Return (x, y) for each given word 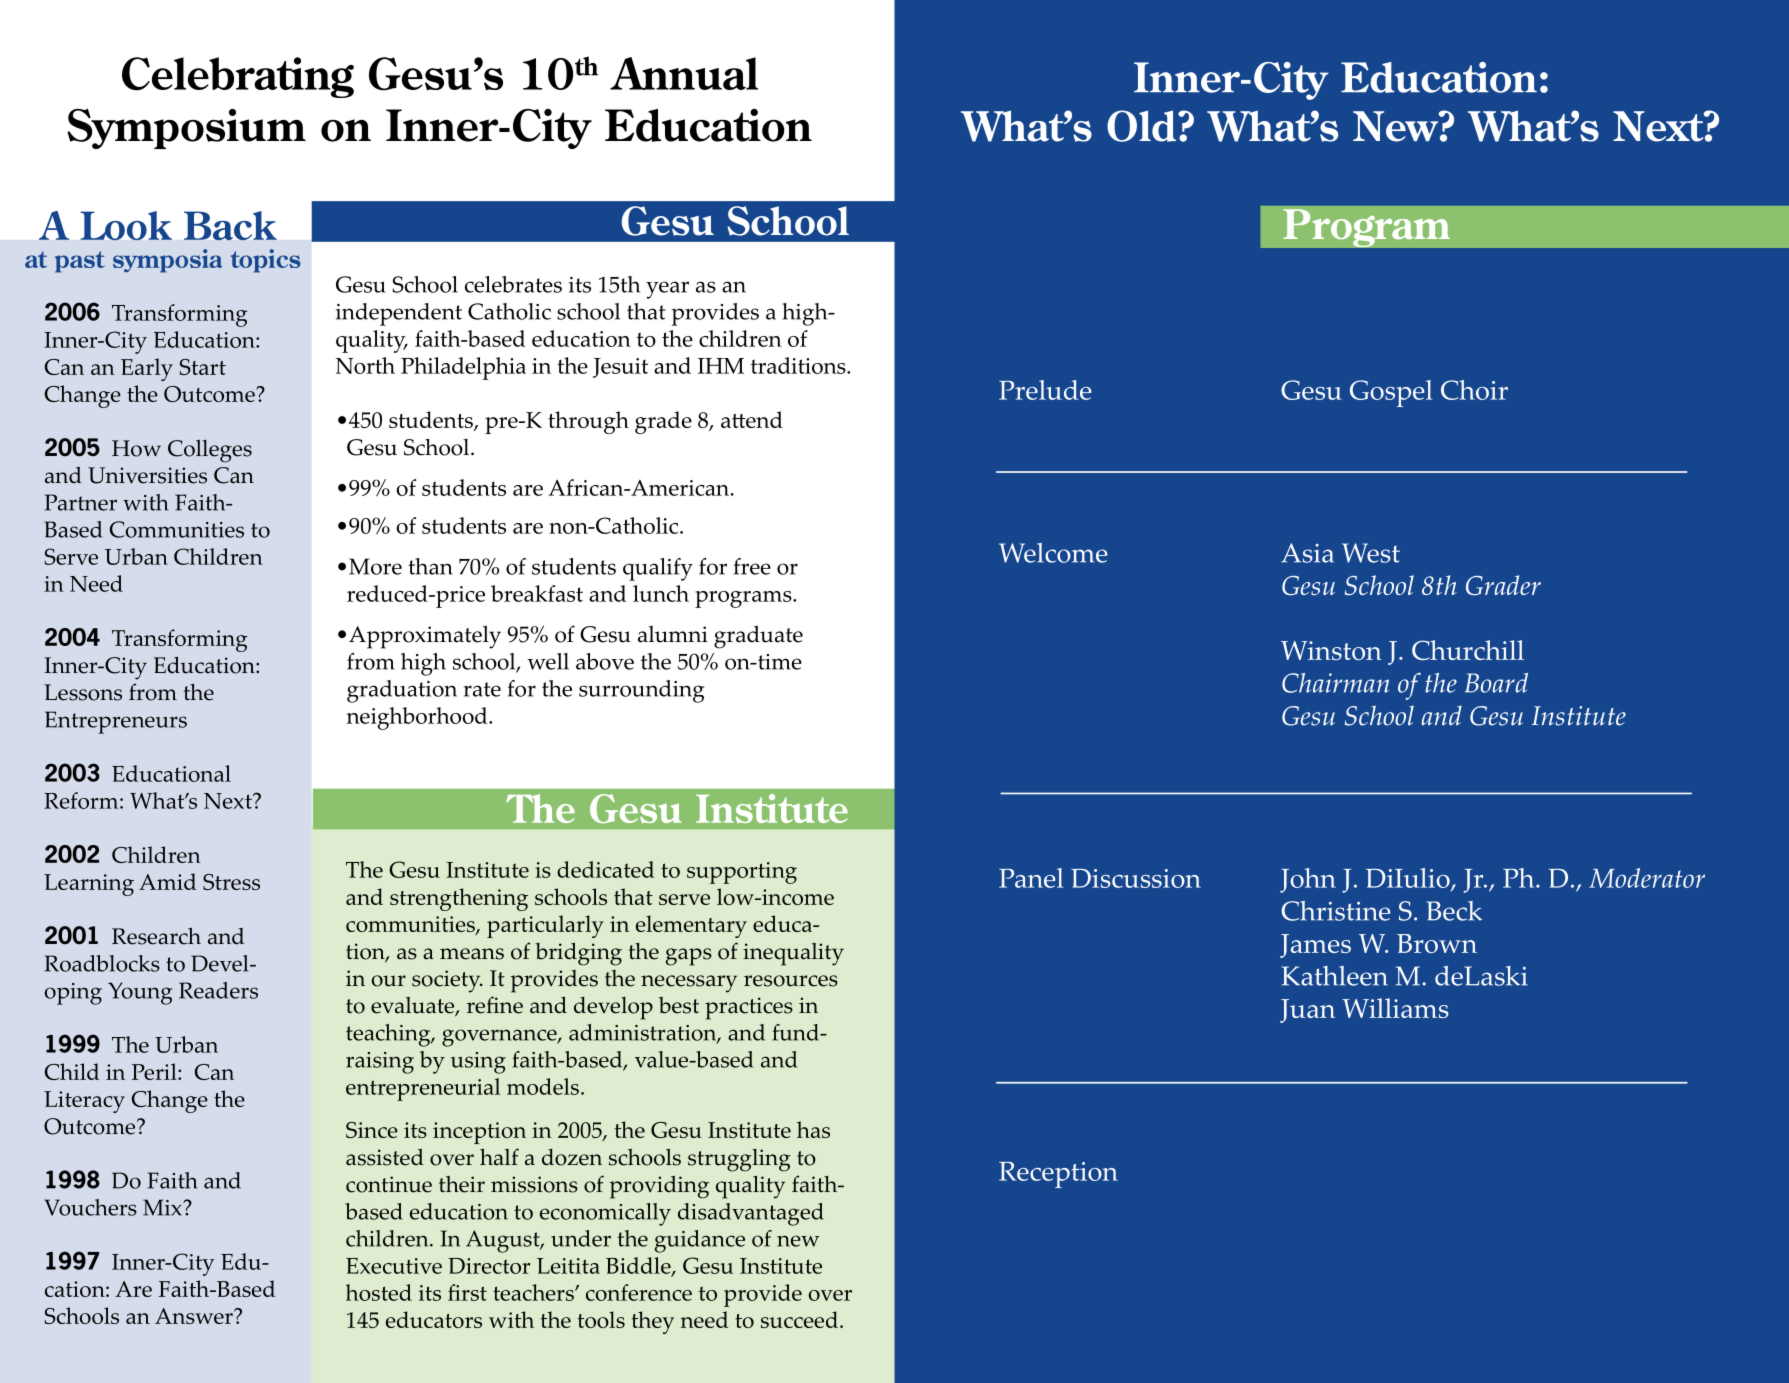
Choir (1474, 390)
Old (1143, 126)
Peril (155, 1071)
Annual (684, 73)
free (752, 566)
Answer (195, 1316)
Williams (1395, 1008)
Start (202, 367)
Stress (231, 882)
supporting (742, 873)
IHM (721, 366)
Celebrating (238, 77)
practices (749, 1008)
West (1371, 553)
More (375, 566)
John (1308, 880)
